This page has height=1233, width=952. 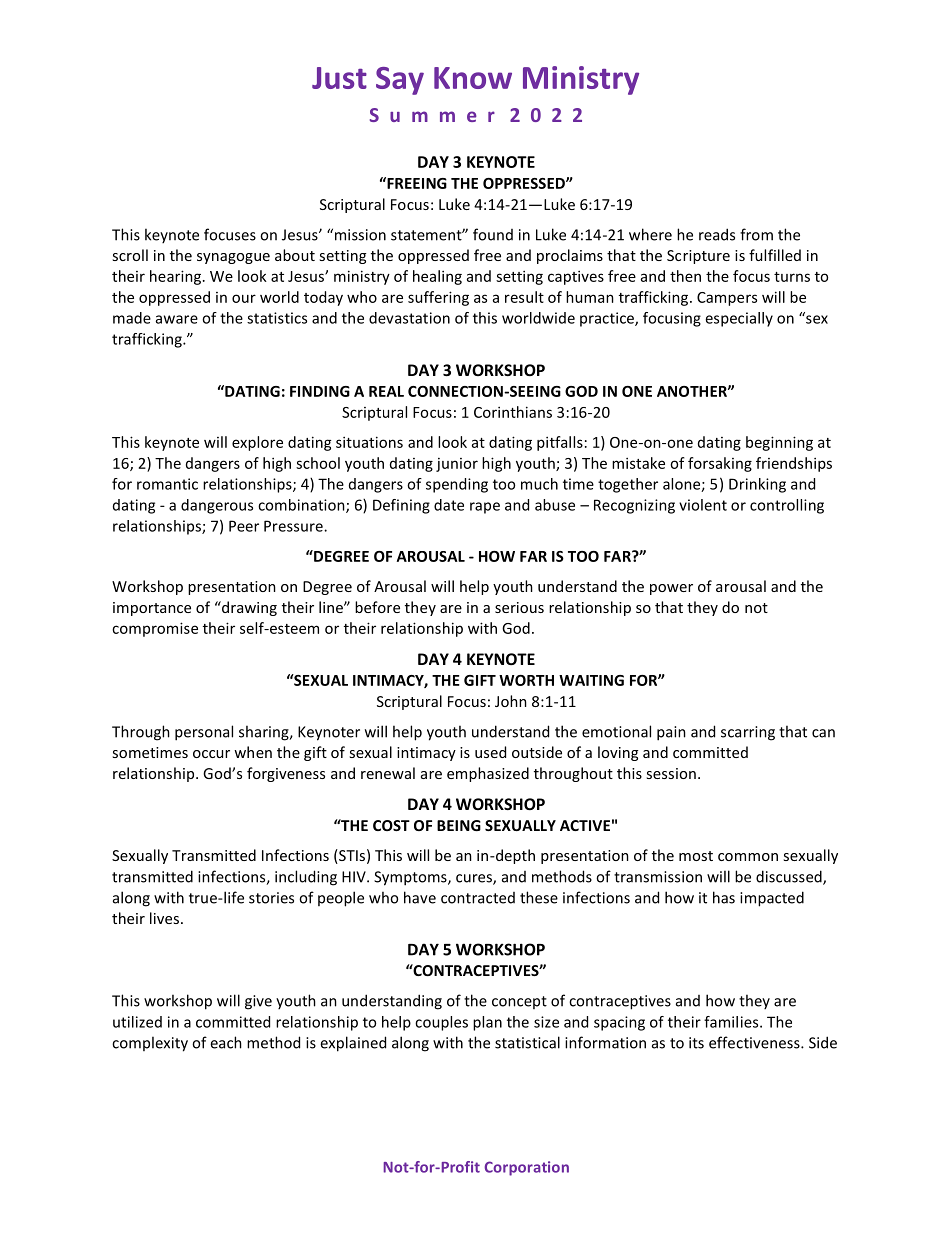 What do you see at coordinates (478, 898) in the page?
I see `contracted` at bounding box center [478, 898].
